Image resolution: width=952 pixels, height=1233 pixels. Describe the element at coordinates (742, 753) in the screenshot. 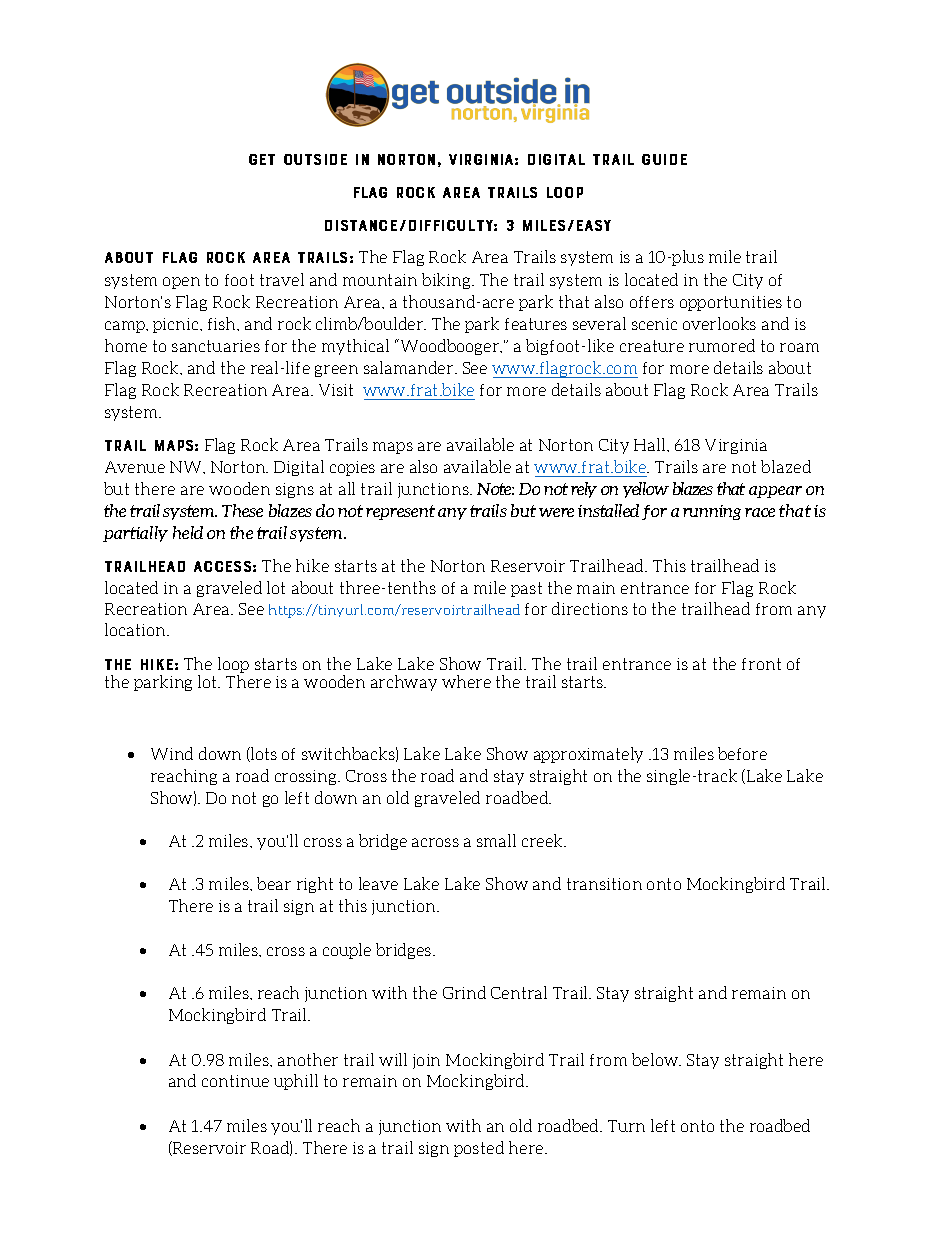

I see `before` at that location.
